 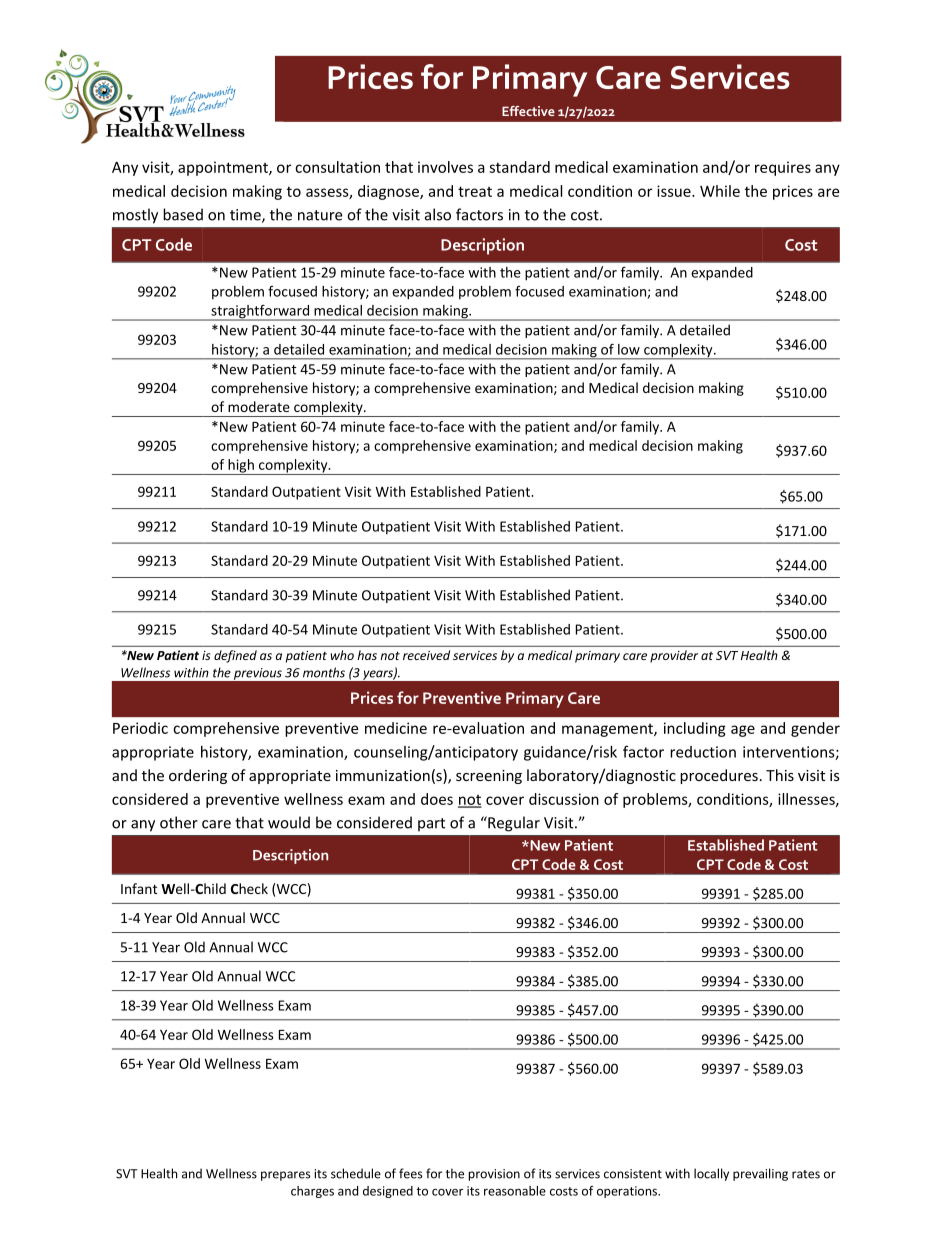 What do you see at coordinates (719, 776) in the document?
I see `procedures` at bounding box center [719, 776].
